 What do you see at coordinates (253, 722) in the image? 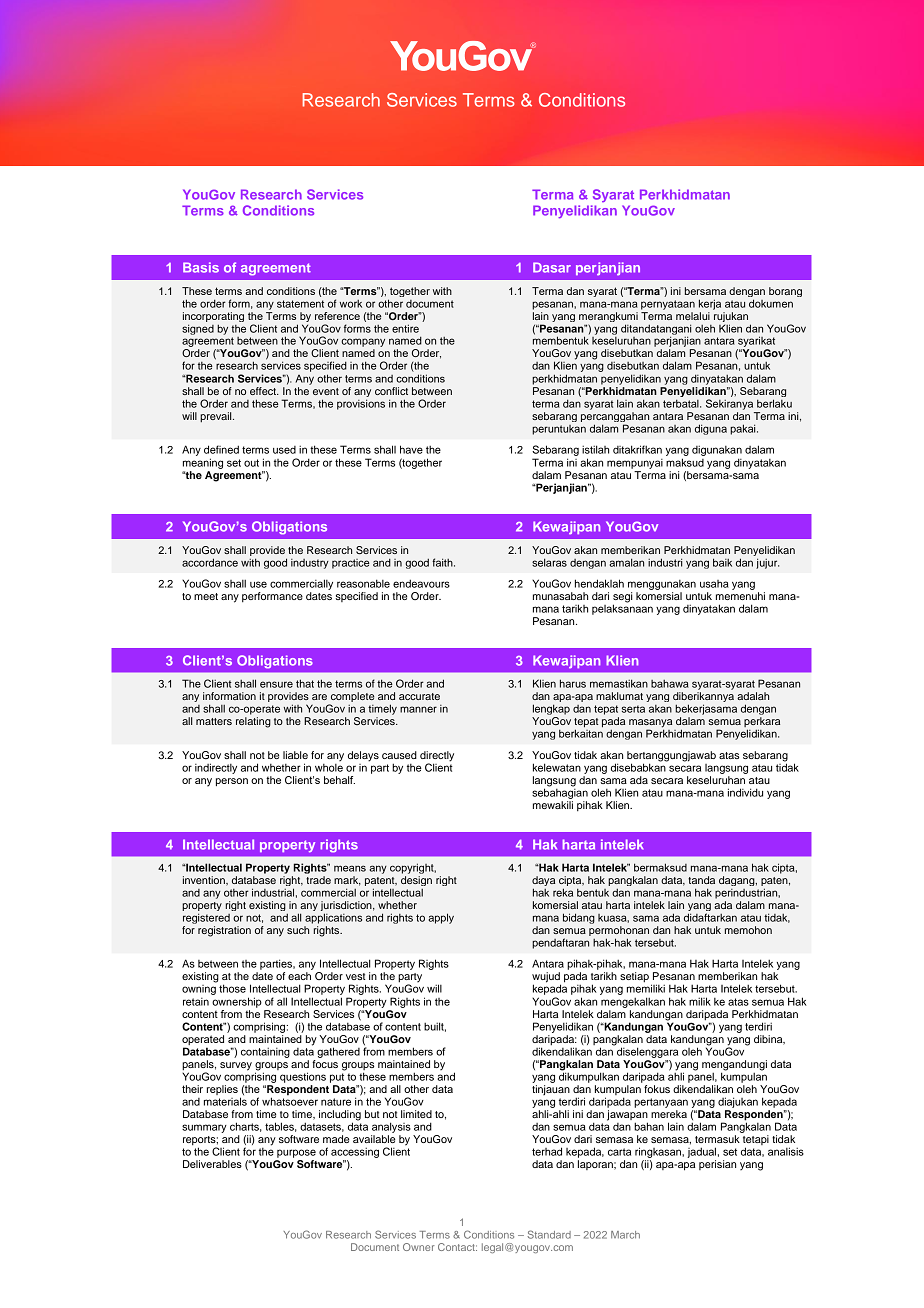
I see `relating` at bounding box center [253, 722].
